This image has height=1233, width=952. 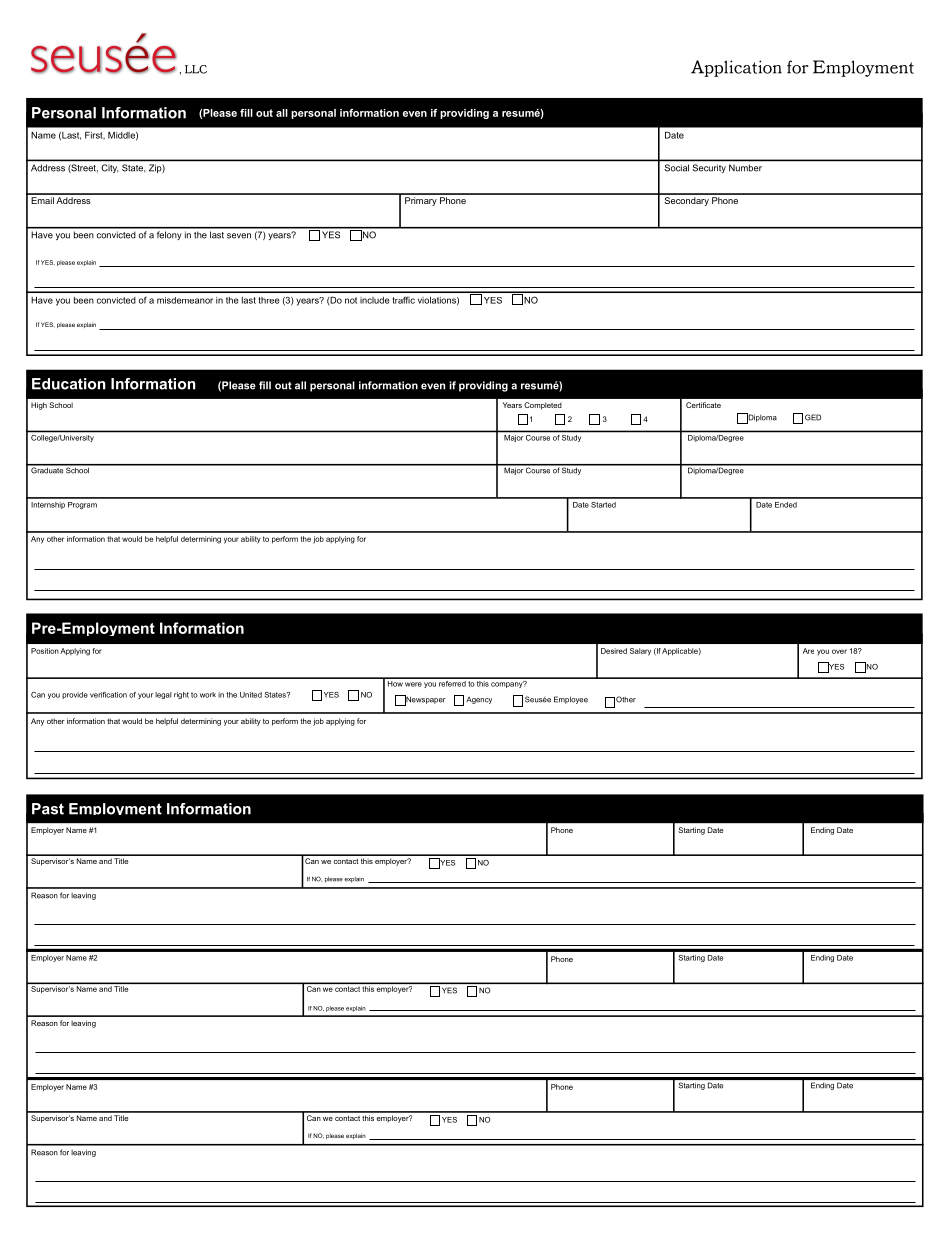 What do you see at coordinates (543, 406) in the image?
I see `Completed` at bounding box center [543, 406].
